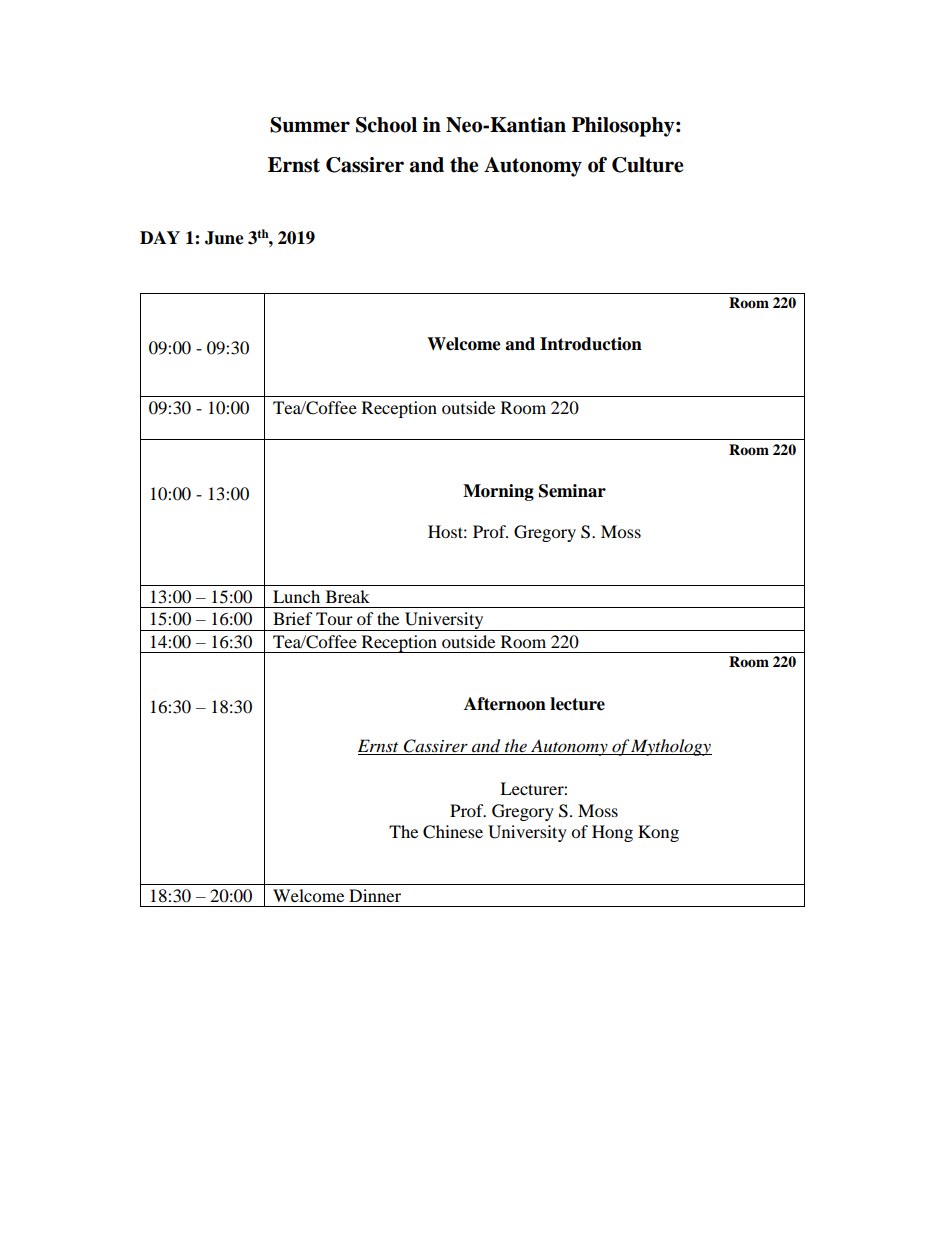 Image resolution: width=952 pixels, height=1233 pixels. Describe the element at coordinates (386, 125) in the image. I see `School` at that location.
